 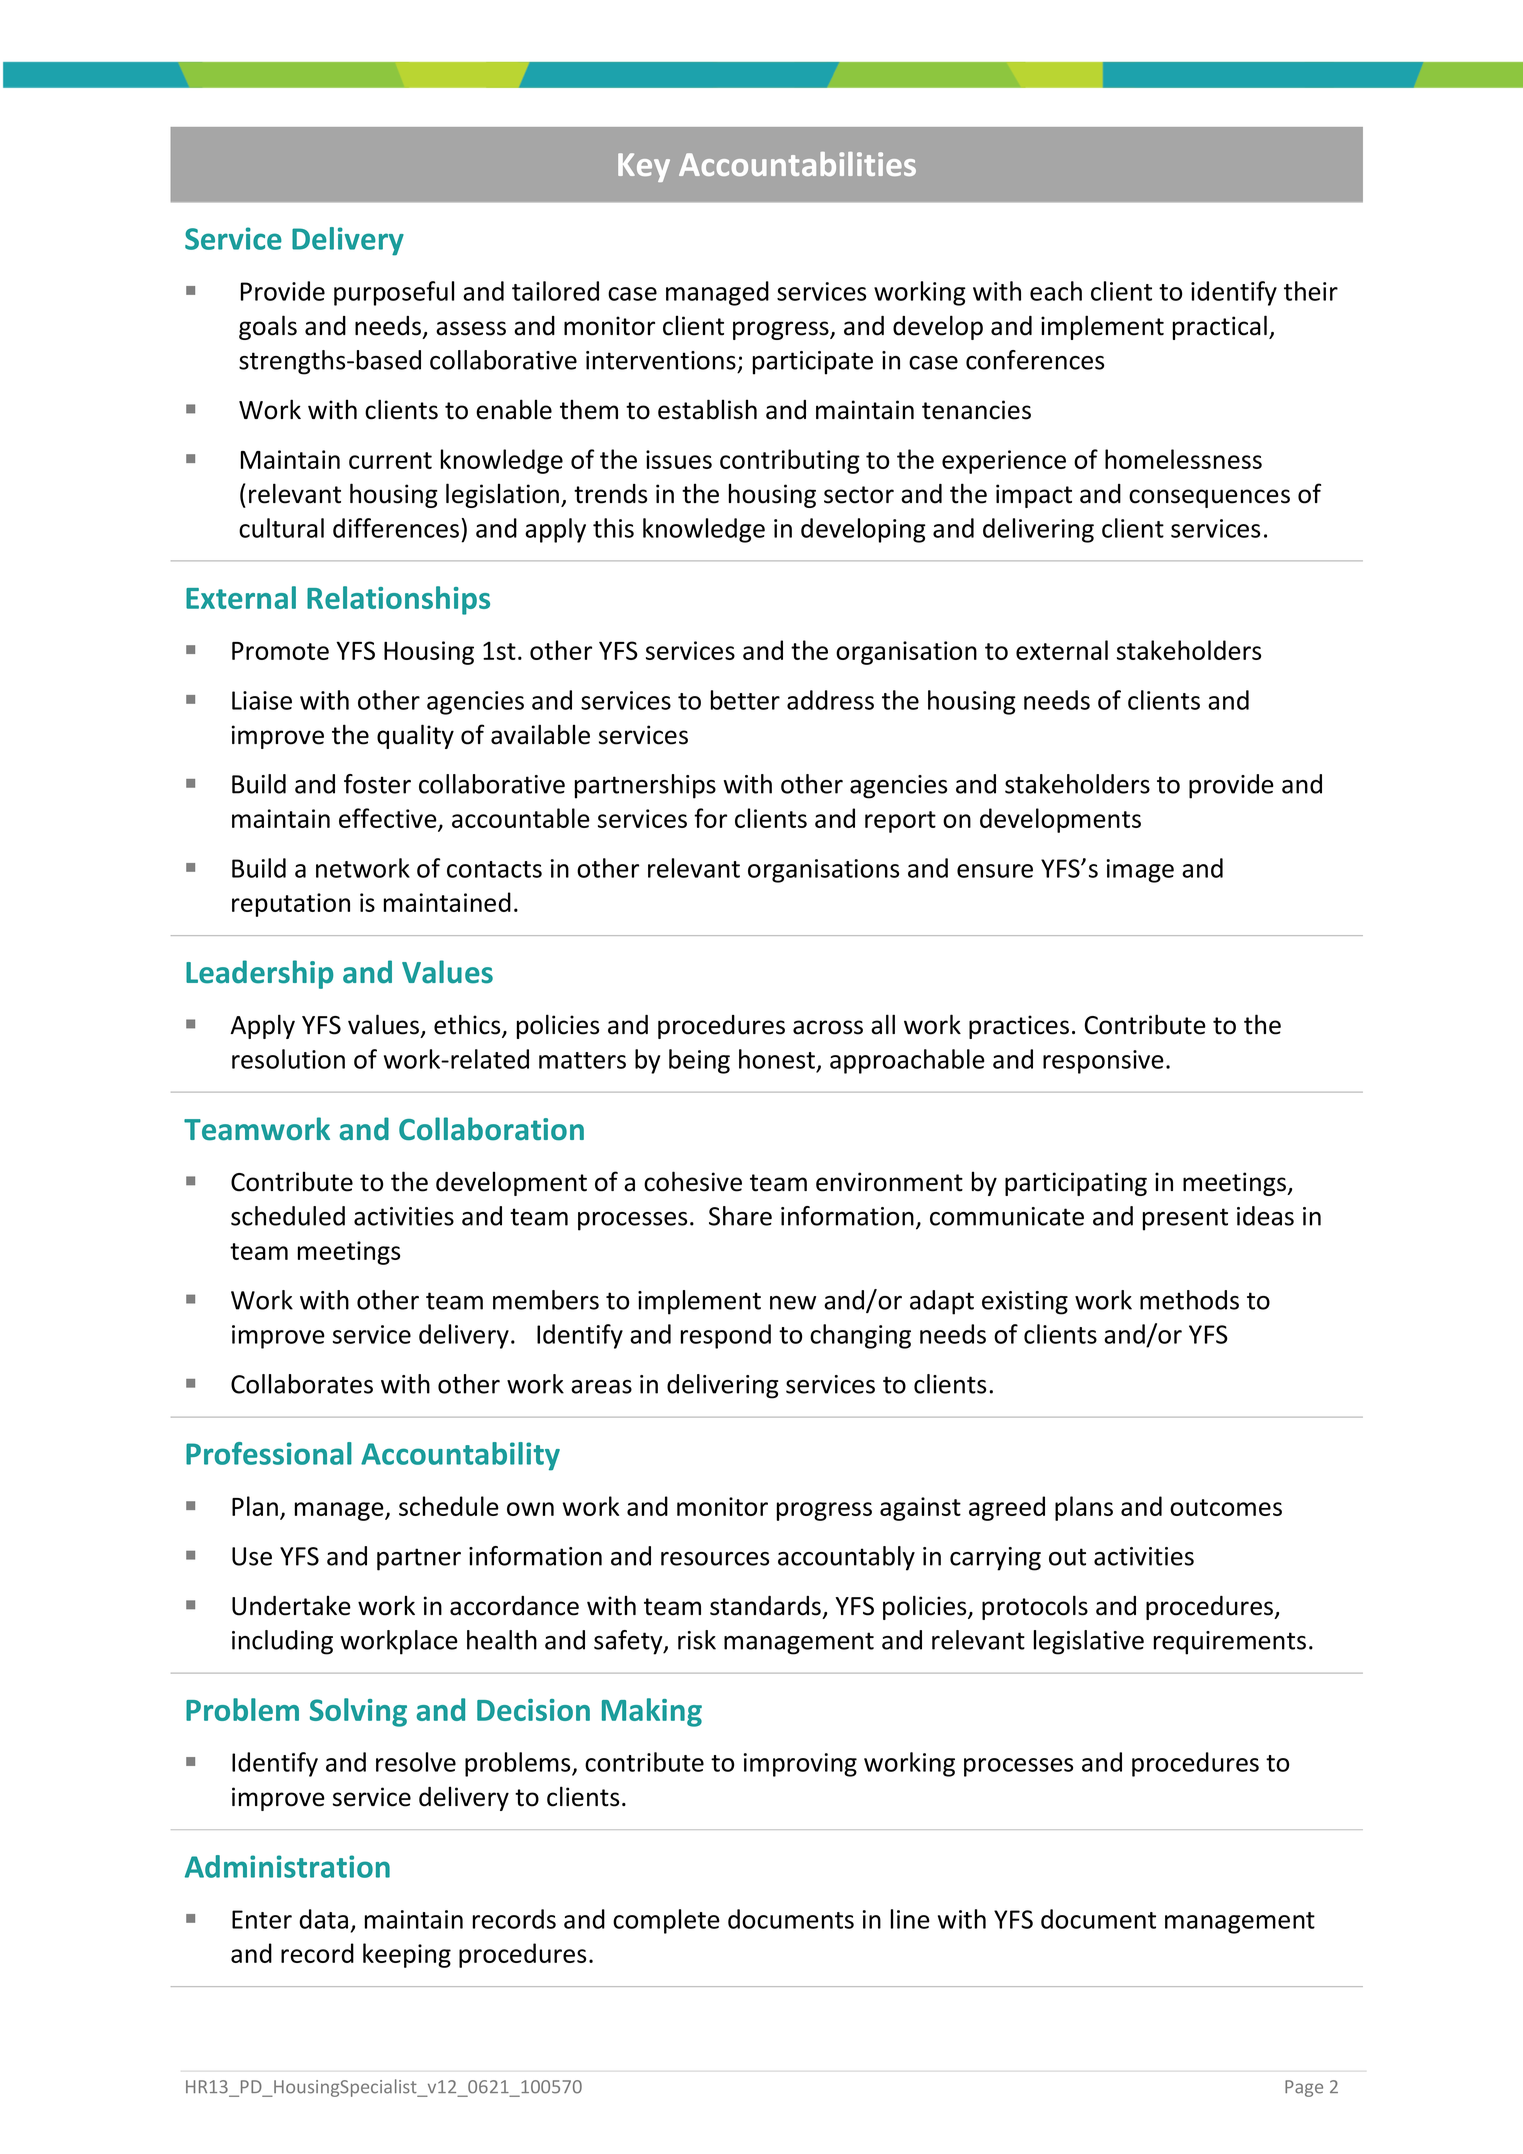 What do you see at coordinates (797, 164) in the document?
I see `Accountabilities` at bounding box center [797, 164].
